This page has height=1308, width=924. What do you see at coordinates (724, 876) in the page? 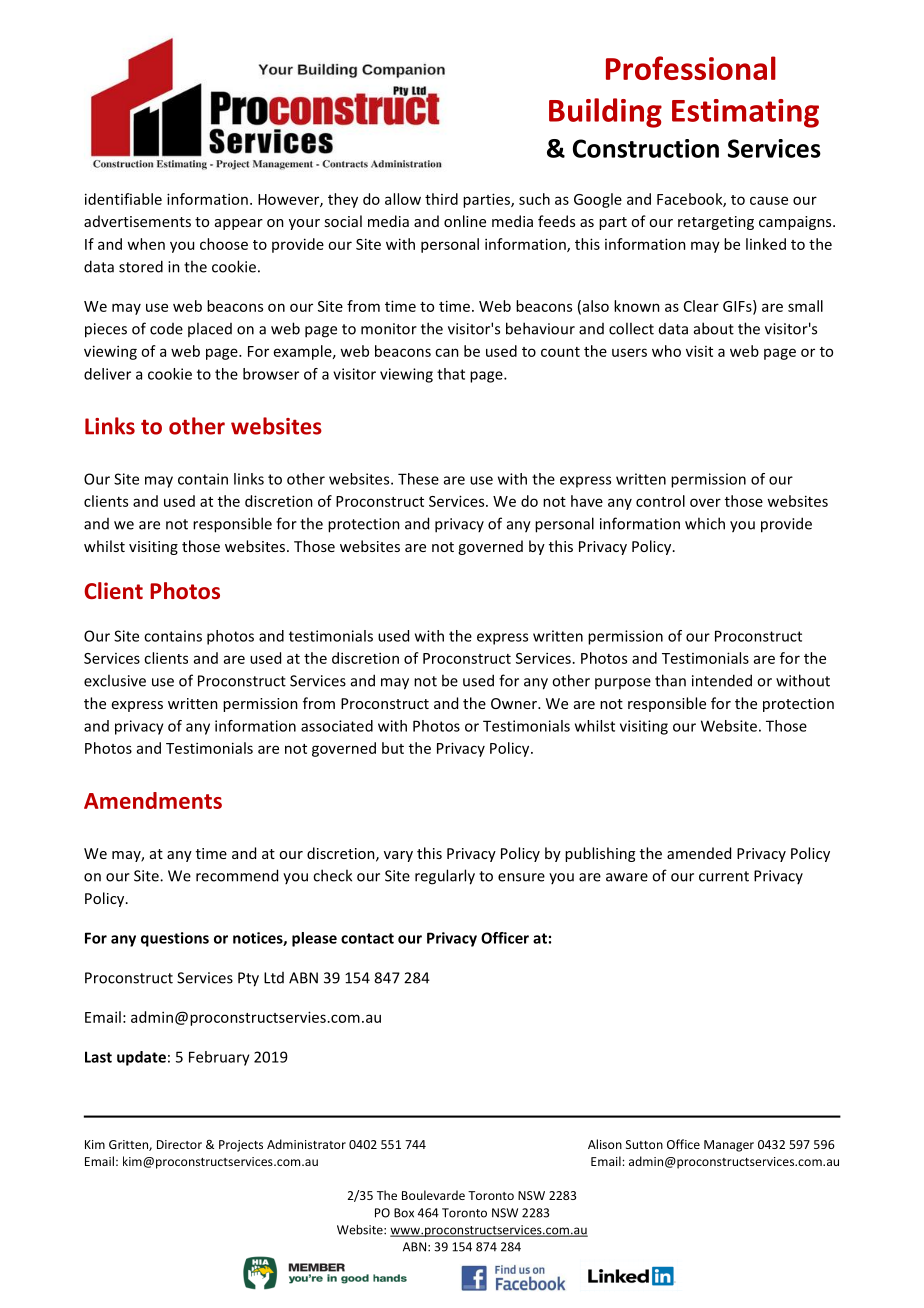
I see `current` at bounding box center [724, 876].
